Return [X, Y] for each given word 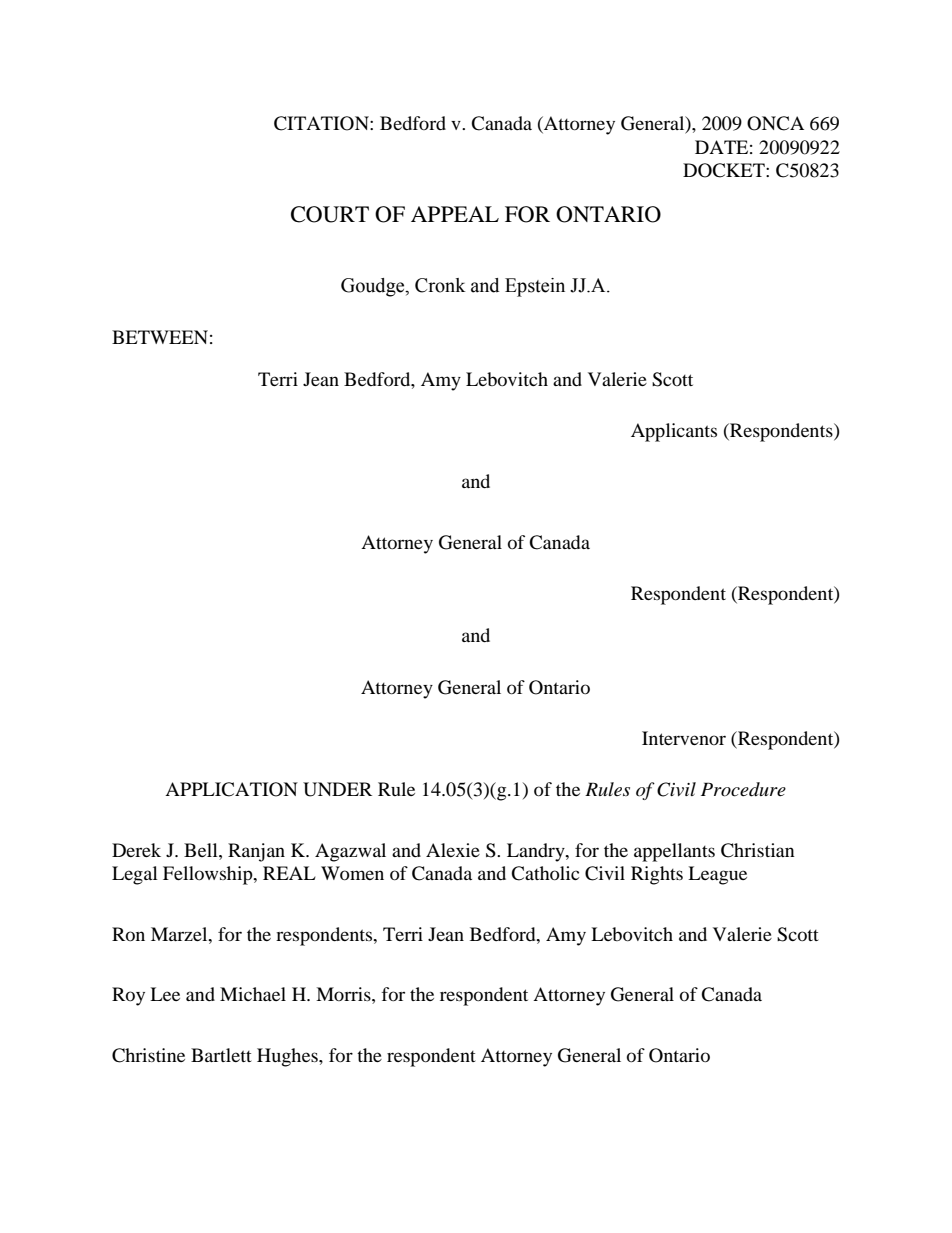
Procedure [743, 789]
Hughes [288, 1057]
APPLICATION [231, 789]
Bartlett [221, 1055]
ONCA [775, 123]
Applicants [674, 432]
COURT [330, 214]
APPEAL [455, 214]
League [717, 875]
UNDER [337, 789]
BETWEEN [160, 337]
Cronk [440, 285]
